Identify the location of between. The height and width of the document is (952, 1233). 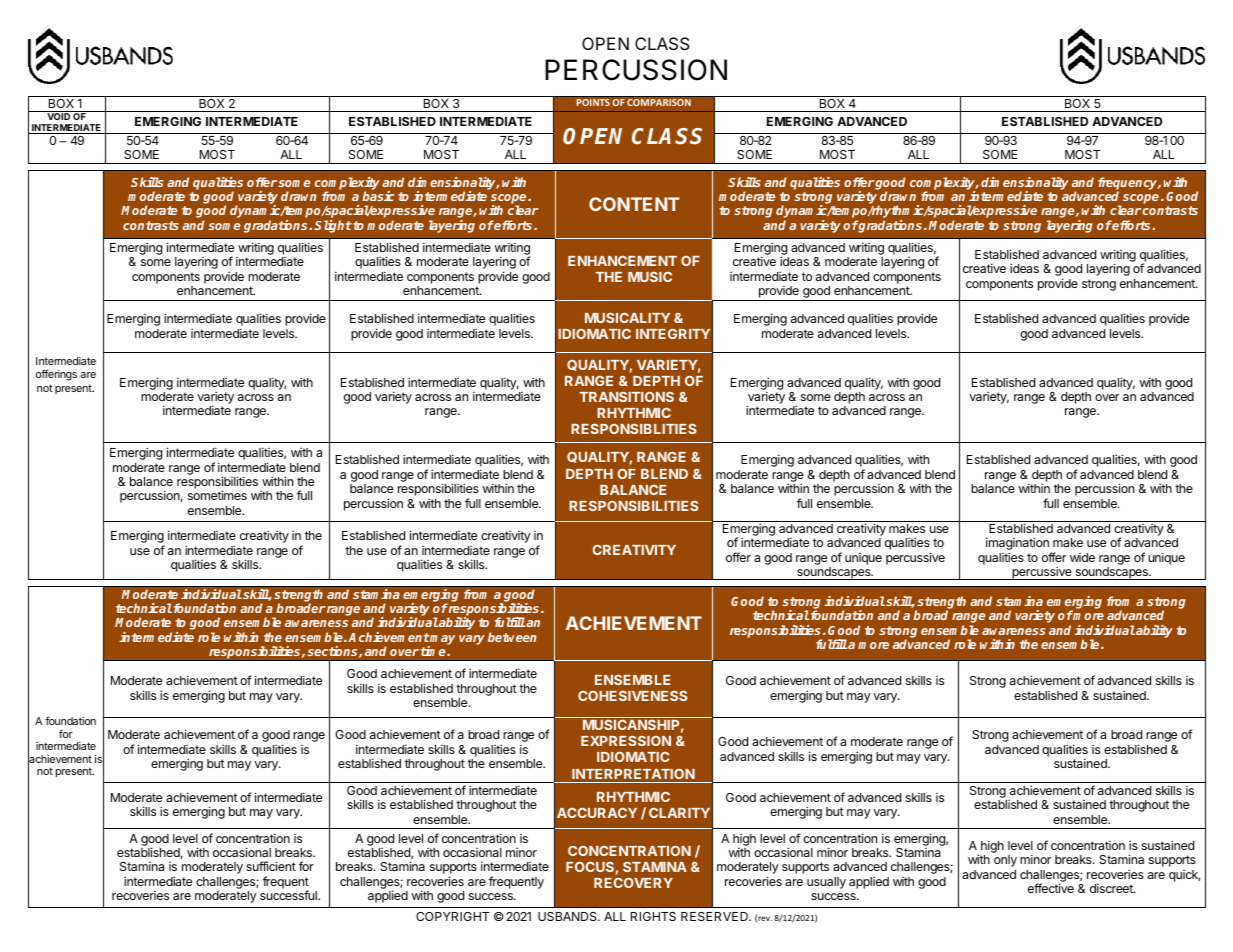
(512, 637).
